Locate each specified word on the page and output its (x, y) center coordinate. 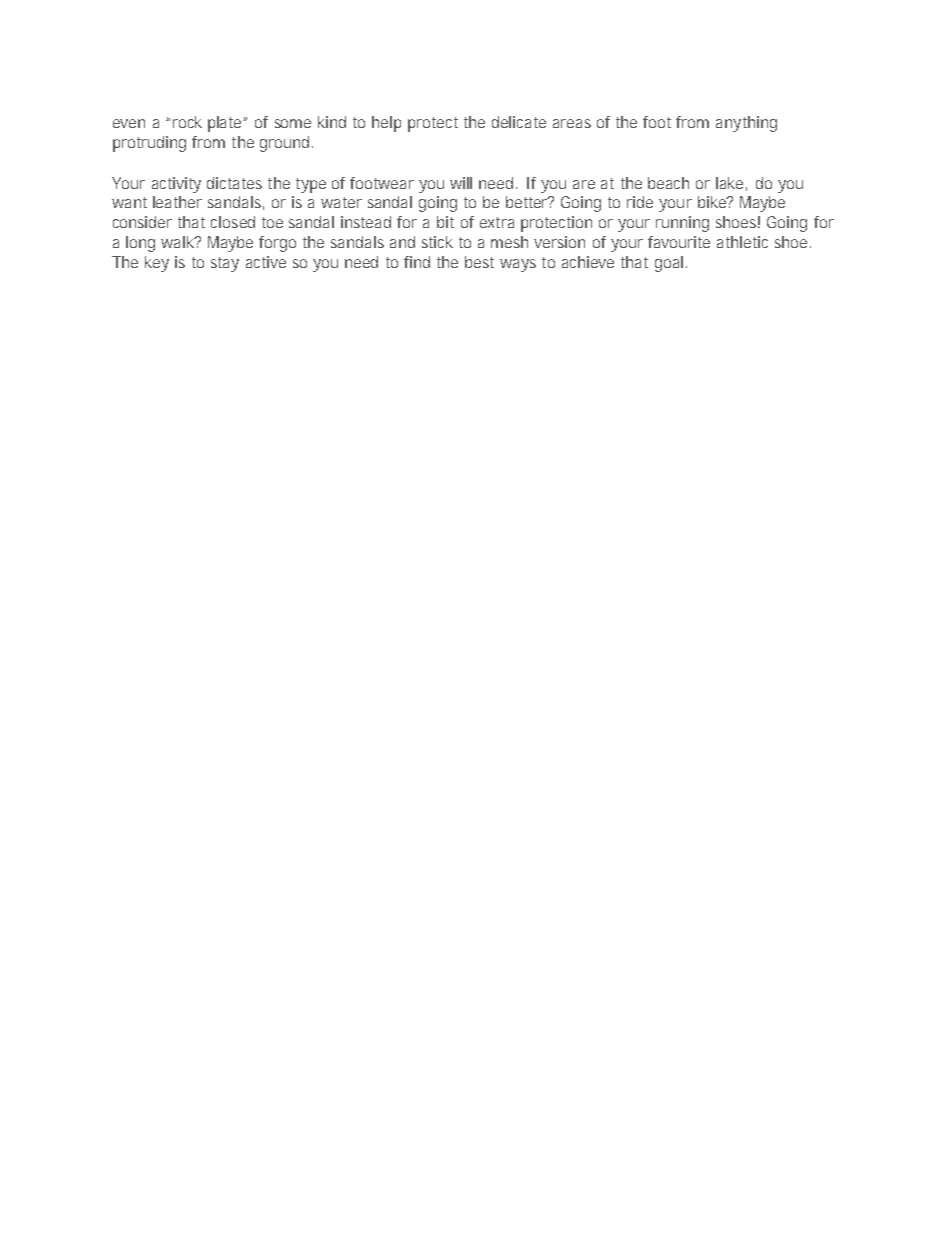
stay (225, 264)
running (682, 224)
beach (668, 183)
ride (640, 202)
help (386, 124)
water (341, 202)
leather (177, 202)
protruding (149, 144)
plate (226, 124)
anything (746, 124)
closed (233, 222)
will (461, 183)
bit (445, 222)
